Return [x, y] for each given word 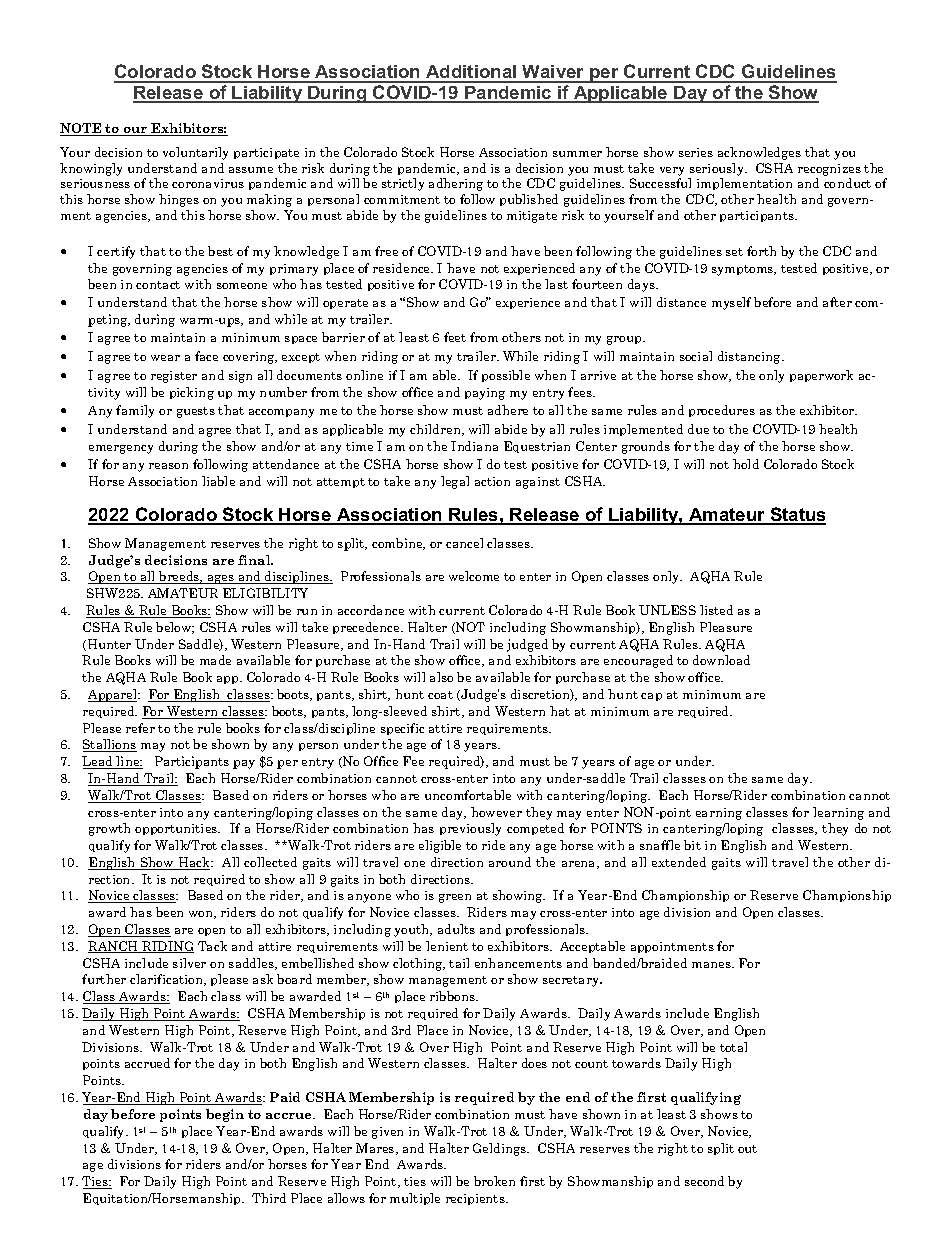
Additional [471, 73]
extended [679, 862]
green [455, 898]
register [174, 377]
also [441, 677]
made [215, 660]
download [721, 660]
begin [225, 1115]
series [696, 152]
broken [494, 1181]
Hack [194, 863]
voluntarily [195, 153]
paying [485, 394]
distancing [750, 357]
